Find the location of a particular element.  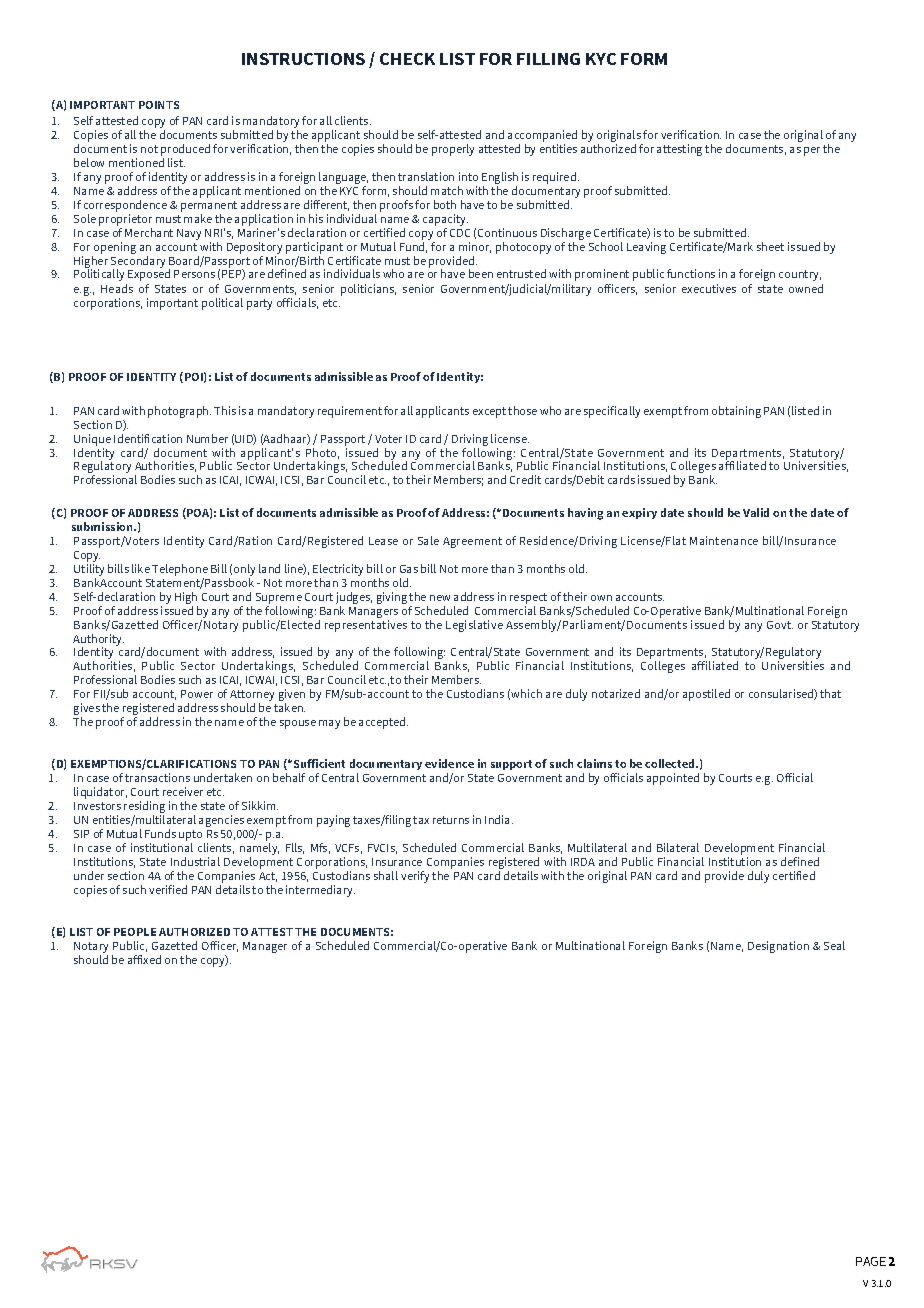

POINTS is located at coordinates (159, 105).
